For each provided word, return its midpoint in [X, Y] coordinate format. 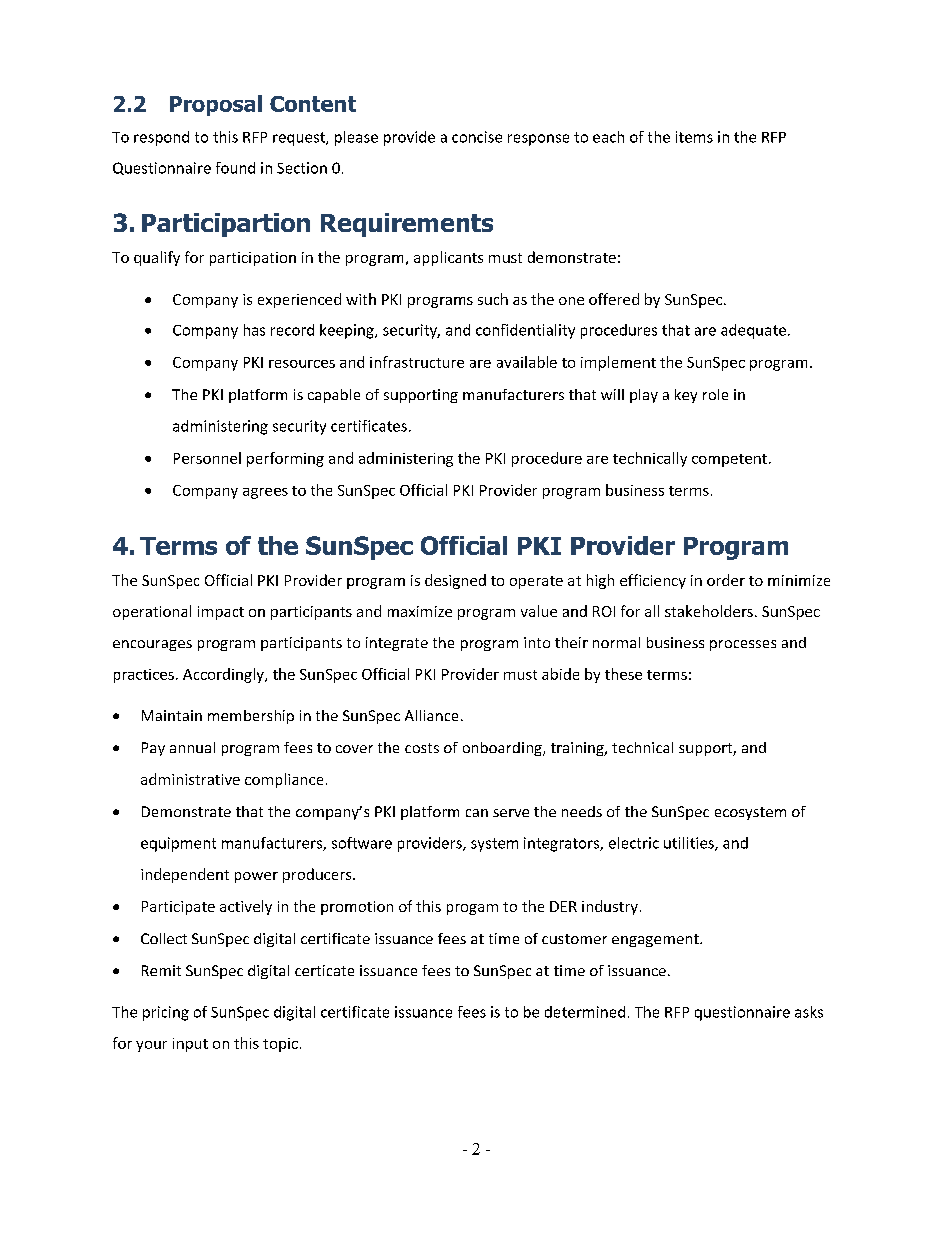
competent [729, 460]
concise [477, 137]
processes [743, 645]
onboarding [503, 749]
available [527, 362]
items [694, 137]
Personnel [207, 458]
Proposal [216, 105]
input [190, 1045]
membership [251, 717]
